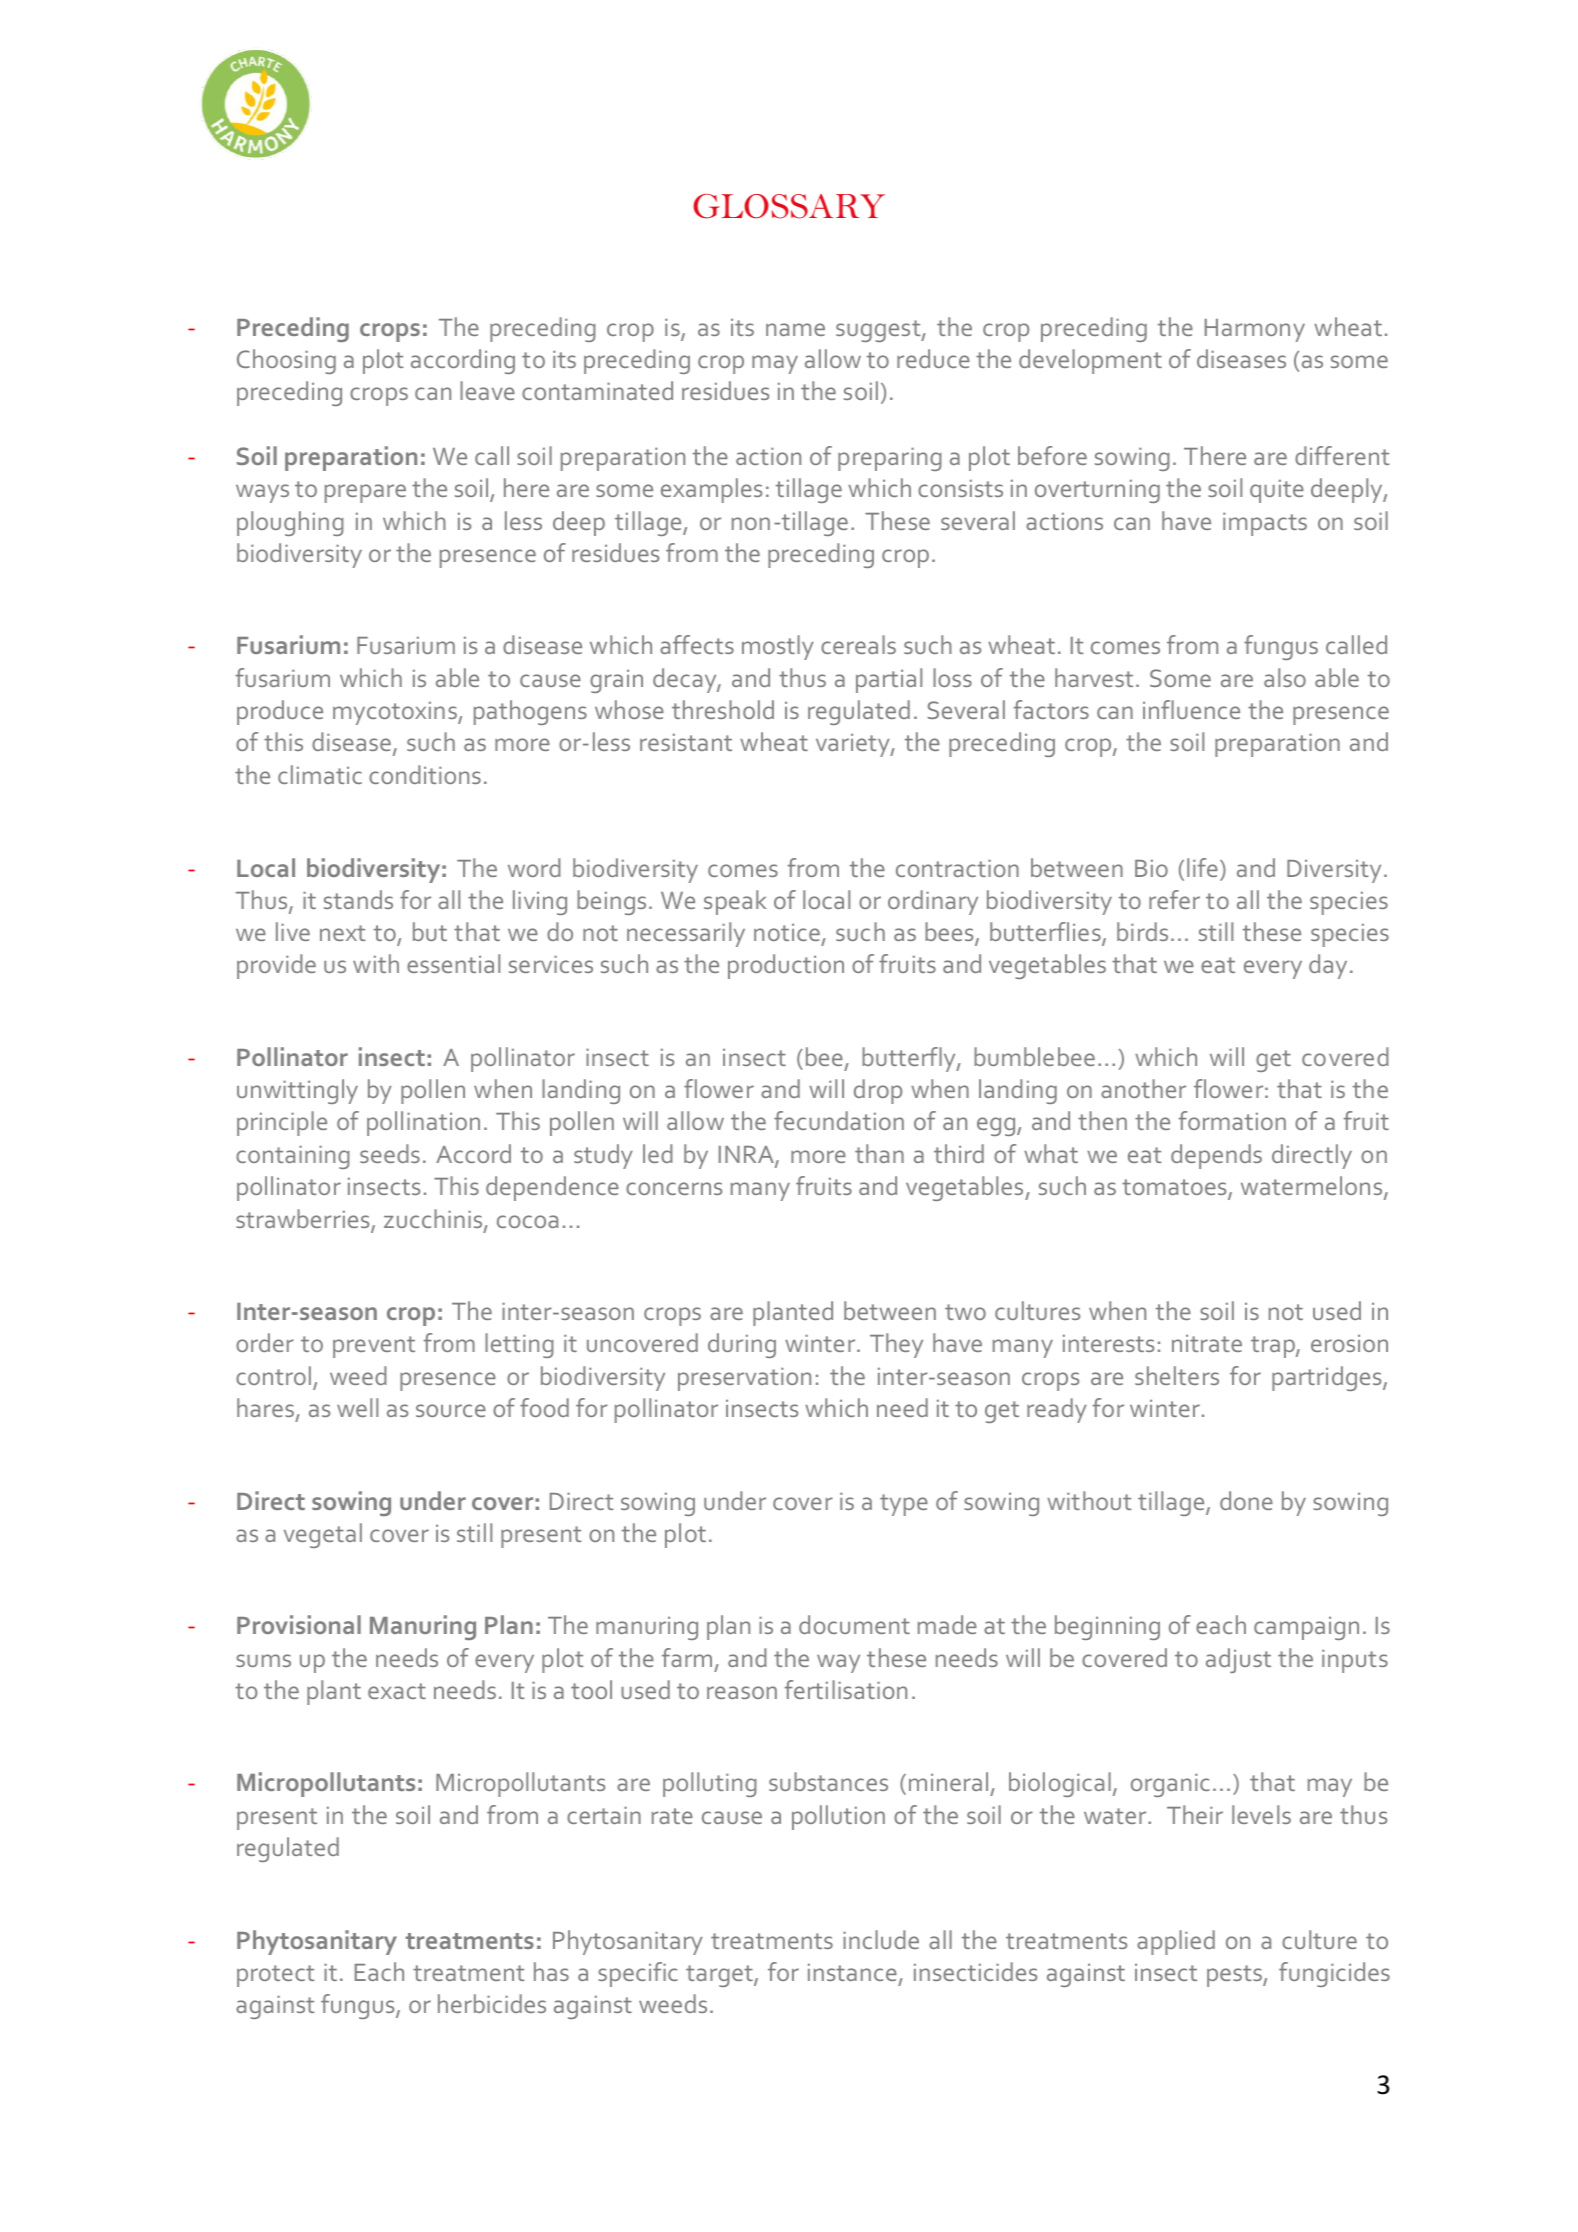 Image resolution: width=1578 pixels, height=2232 pixels. What do you see at coordinates (778, 647) in the screenshot?
I see `mostly` at bounding box center [778, 647].
